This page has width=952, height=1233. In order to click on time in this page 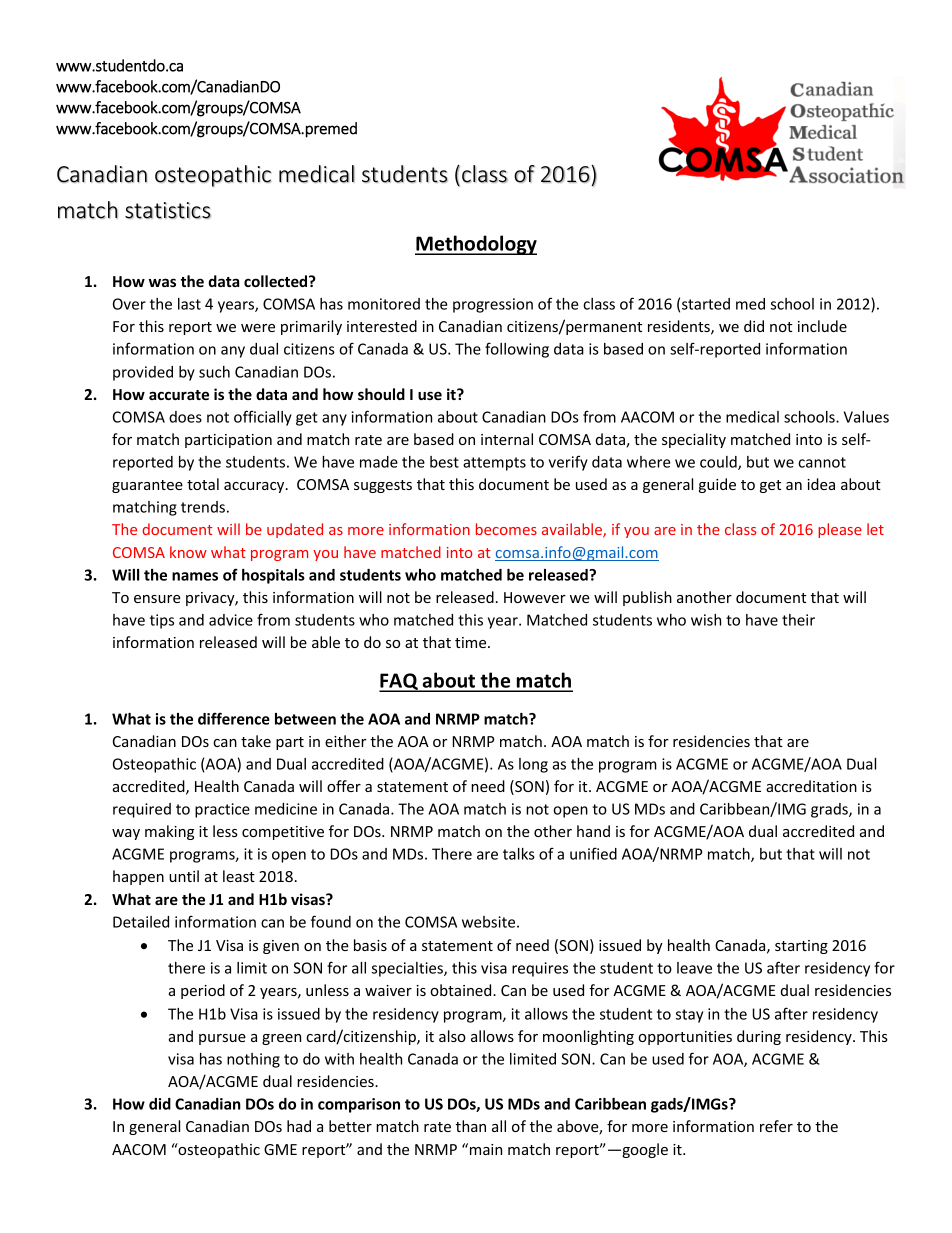, I will do `click(472, 642)`.
